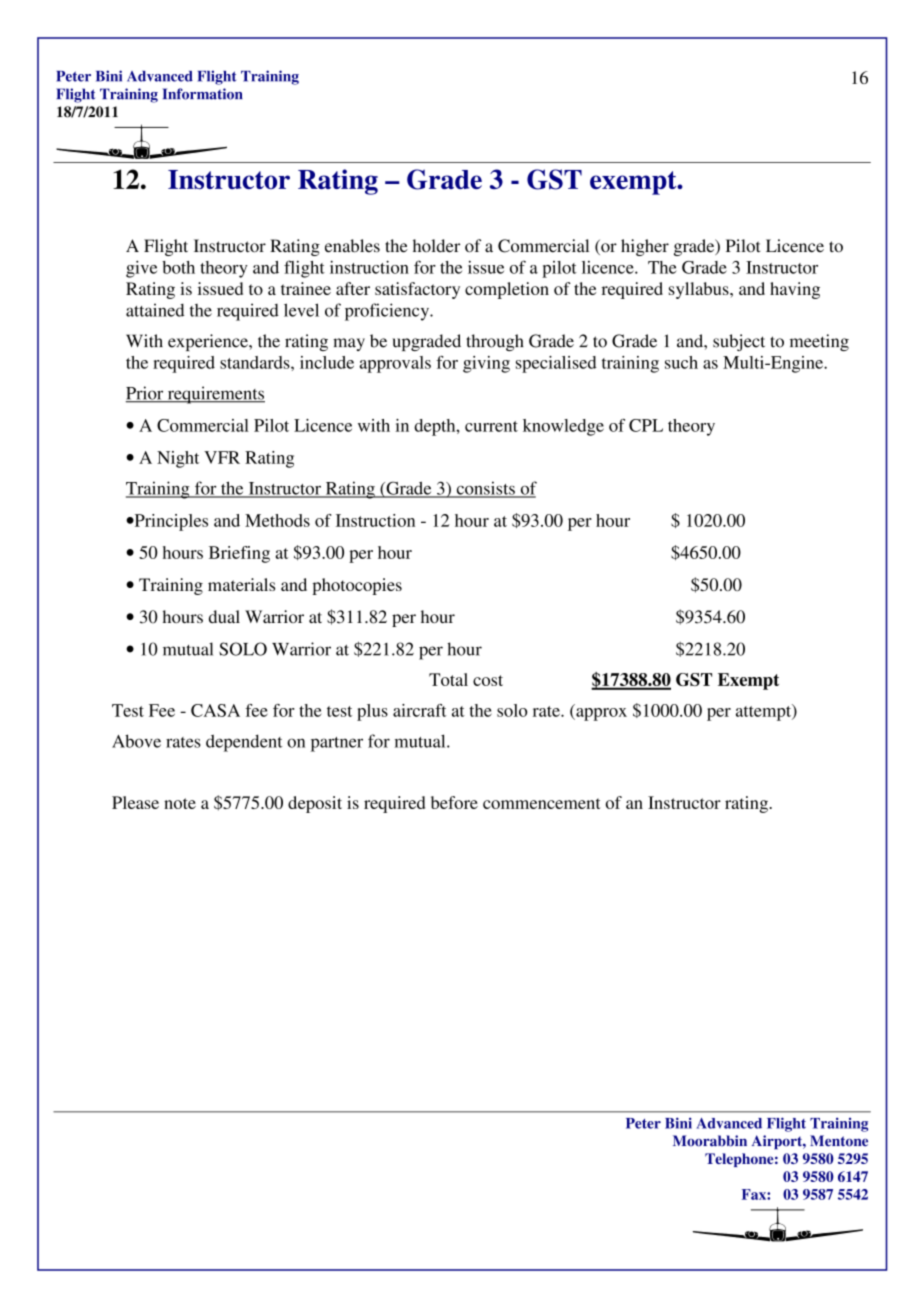 The image size is (924, 1308). I want to click on both, so click(178, 267).
